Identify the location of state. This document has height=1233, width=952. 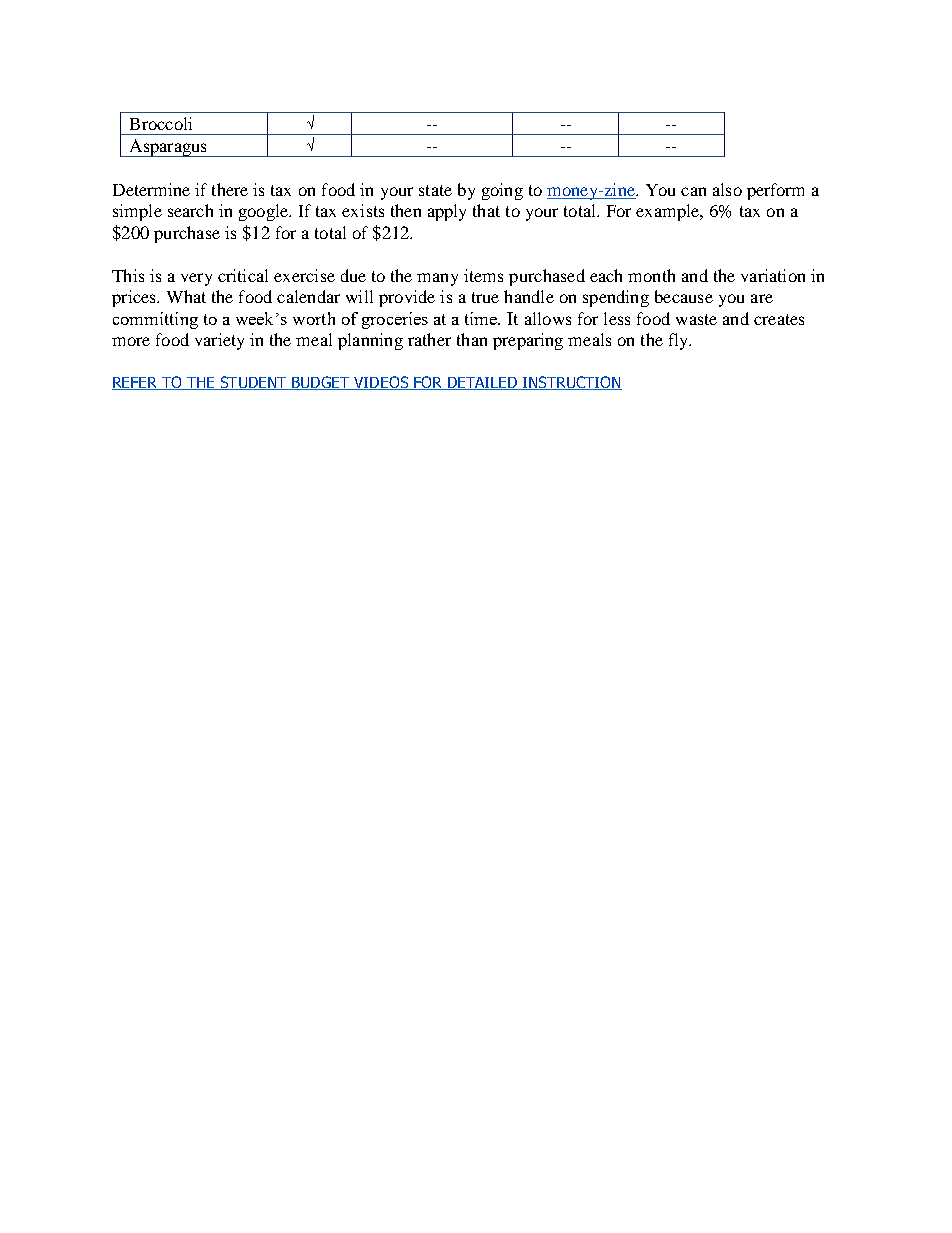
(435, 190).
